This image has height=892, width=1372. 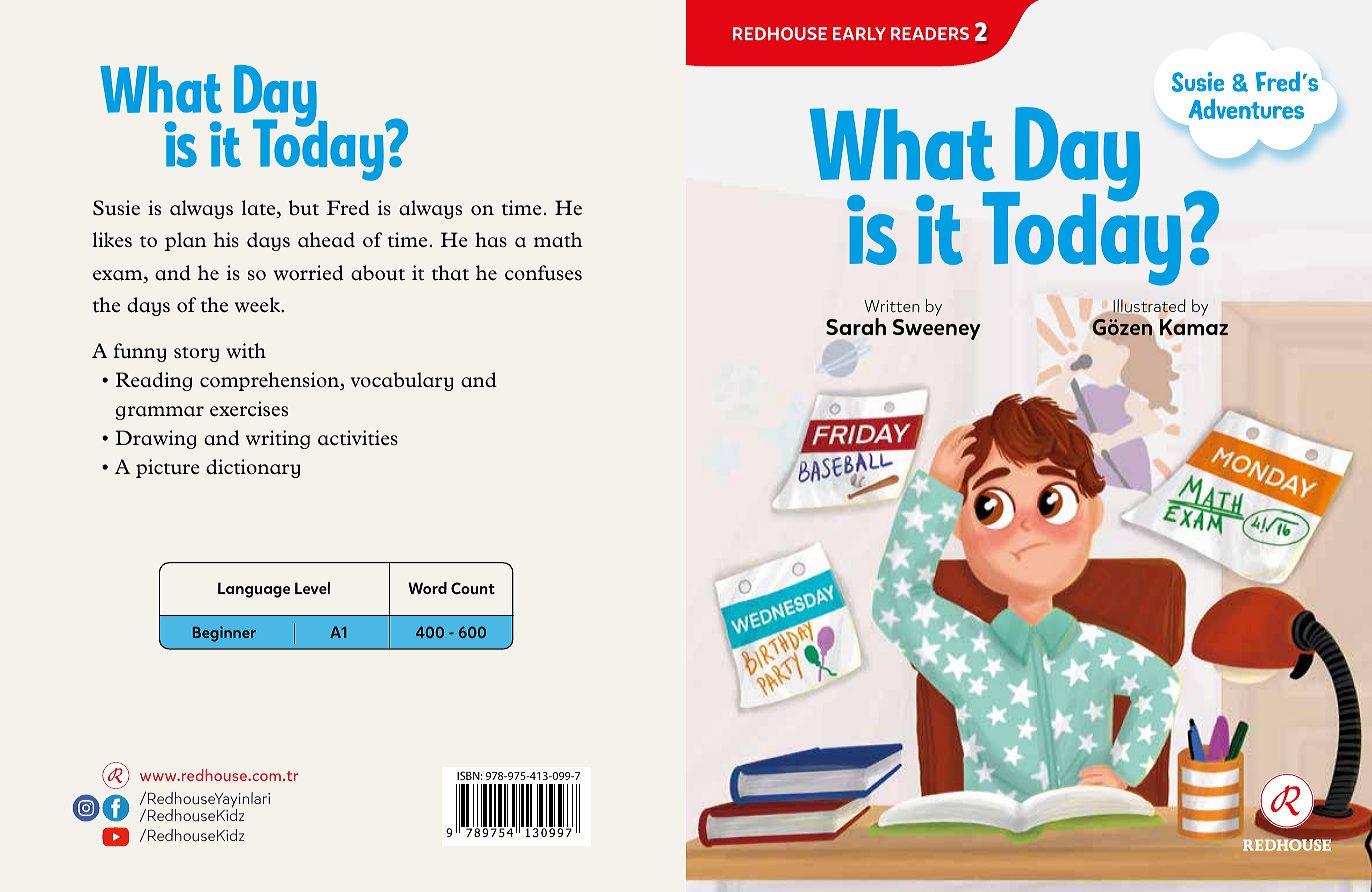 I want to click on with, so click(x=246, y=350).
